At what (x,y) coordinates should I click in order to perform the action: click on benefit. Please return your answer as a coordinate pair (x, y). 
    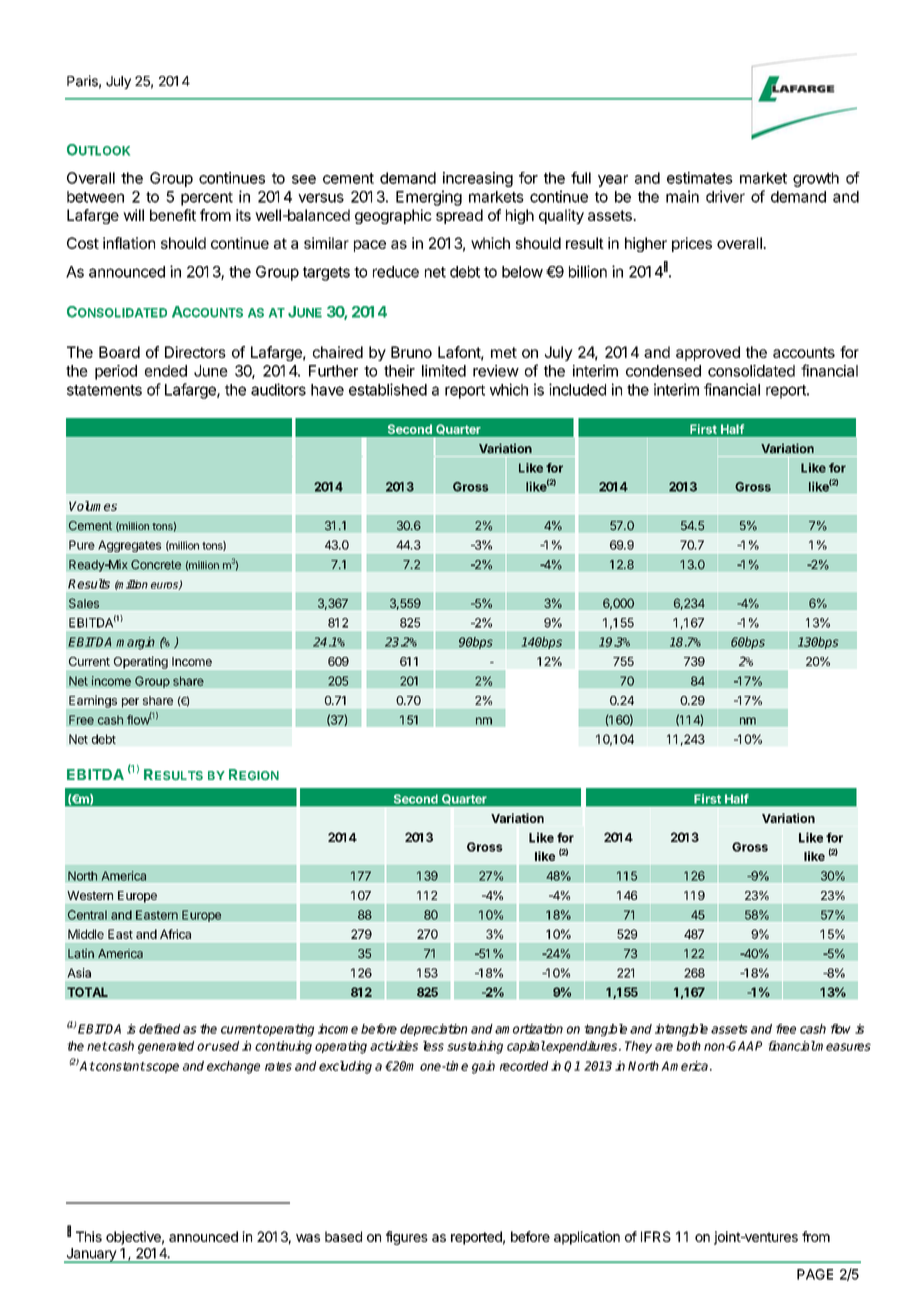
    Looking at the image, I should click on (173, 215).
